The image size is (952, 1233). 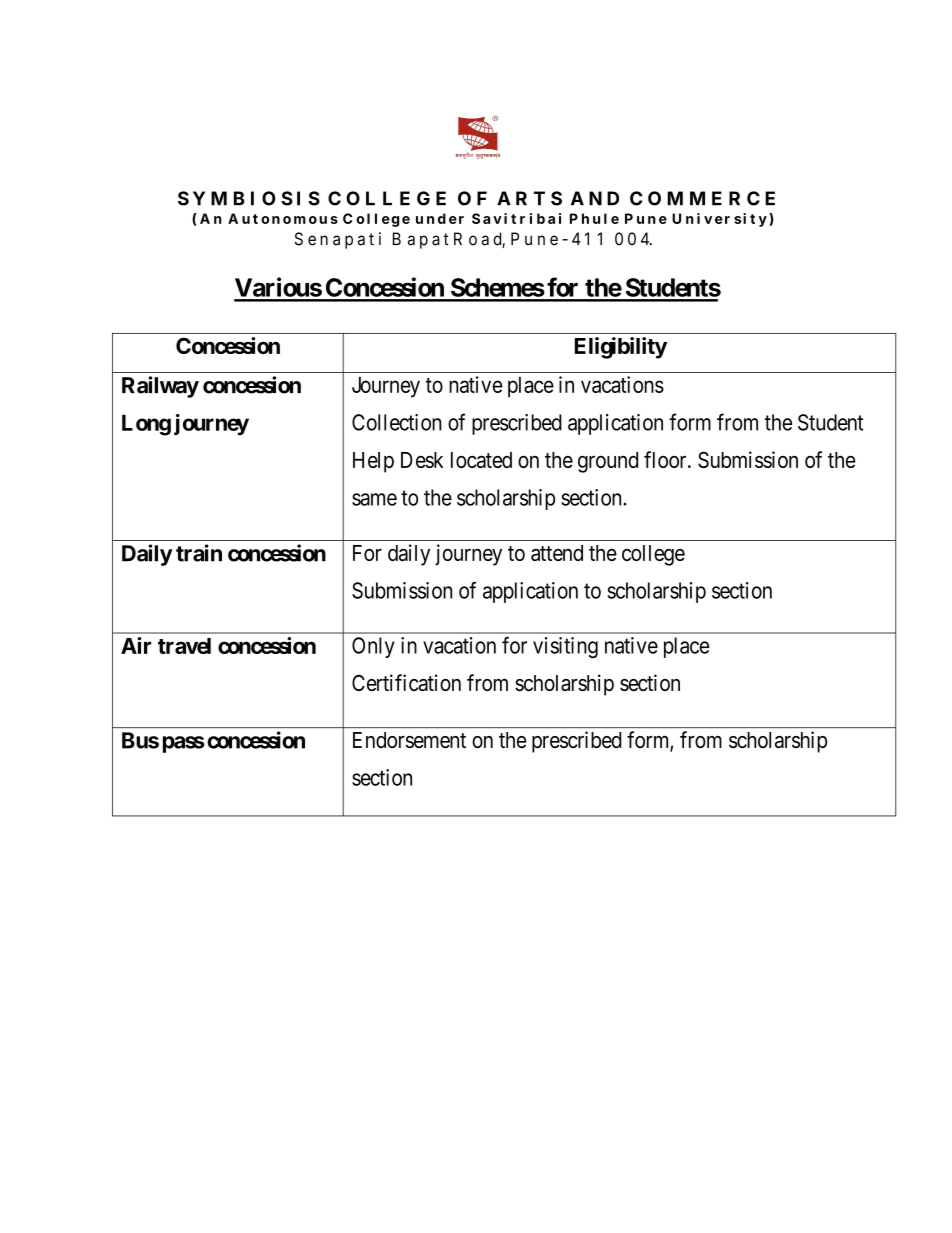 I want to click on same, so click(x=374, y=499).
